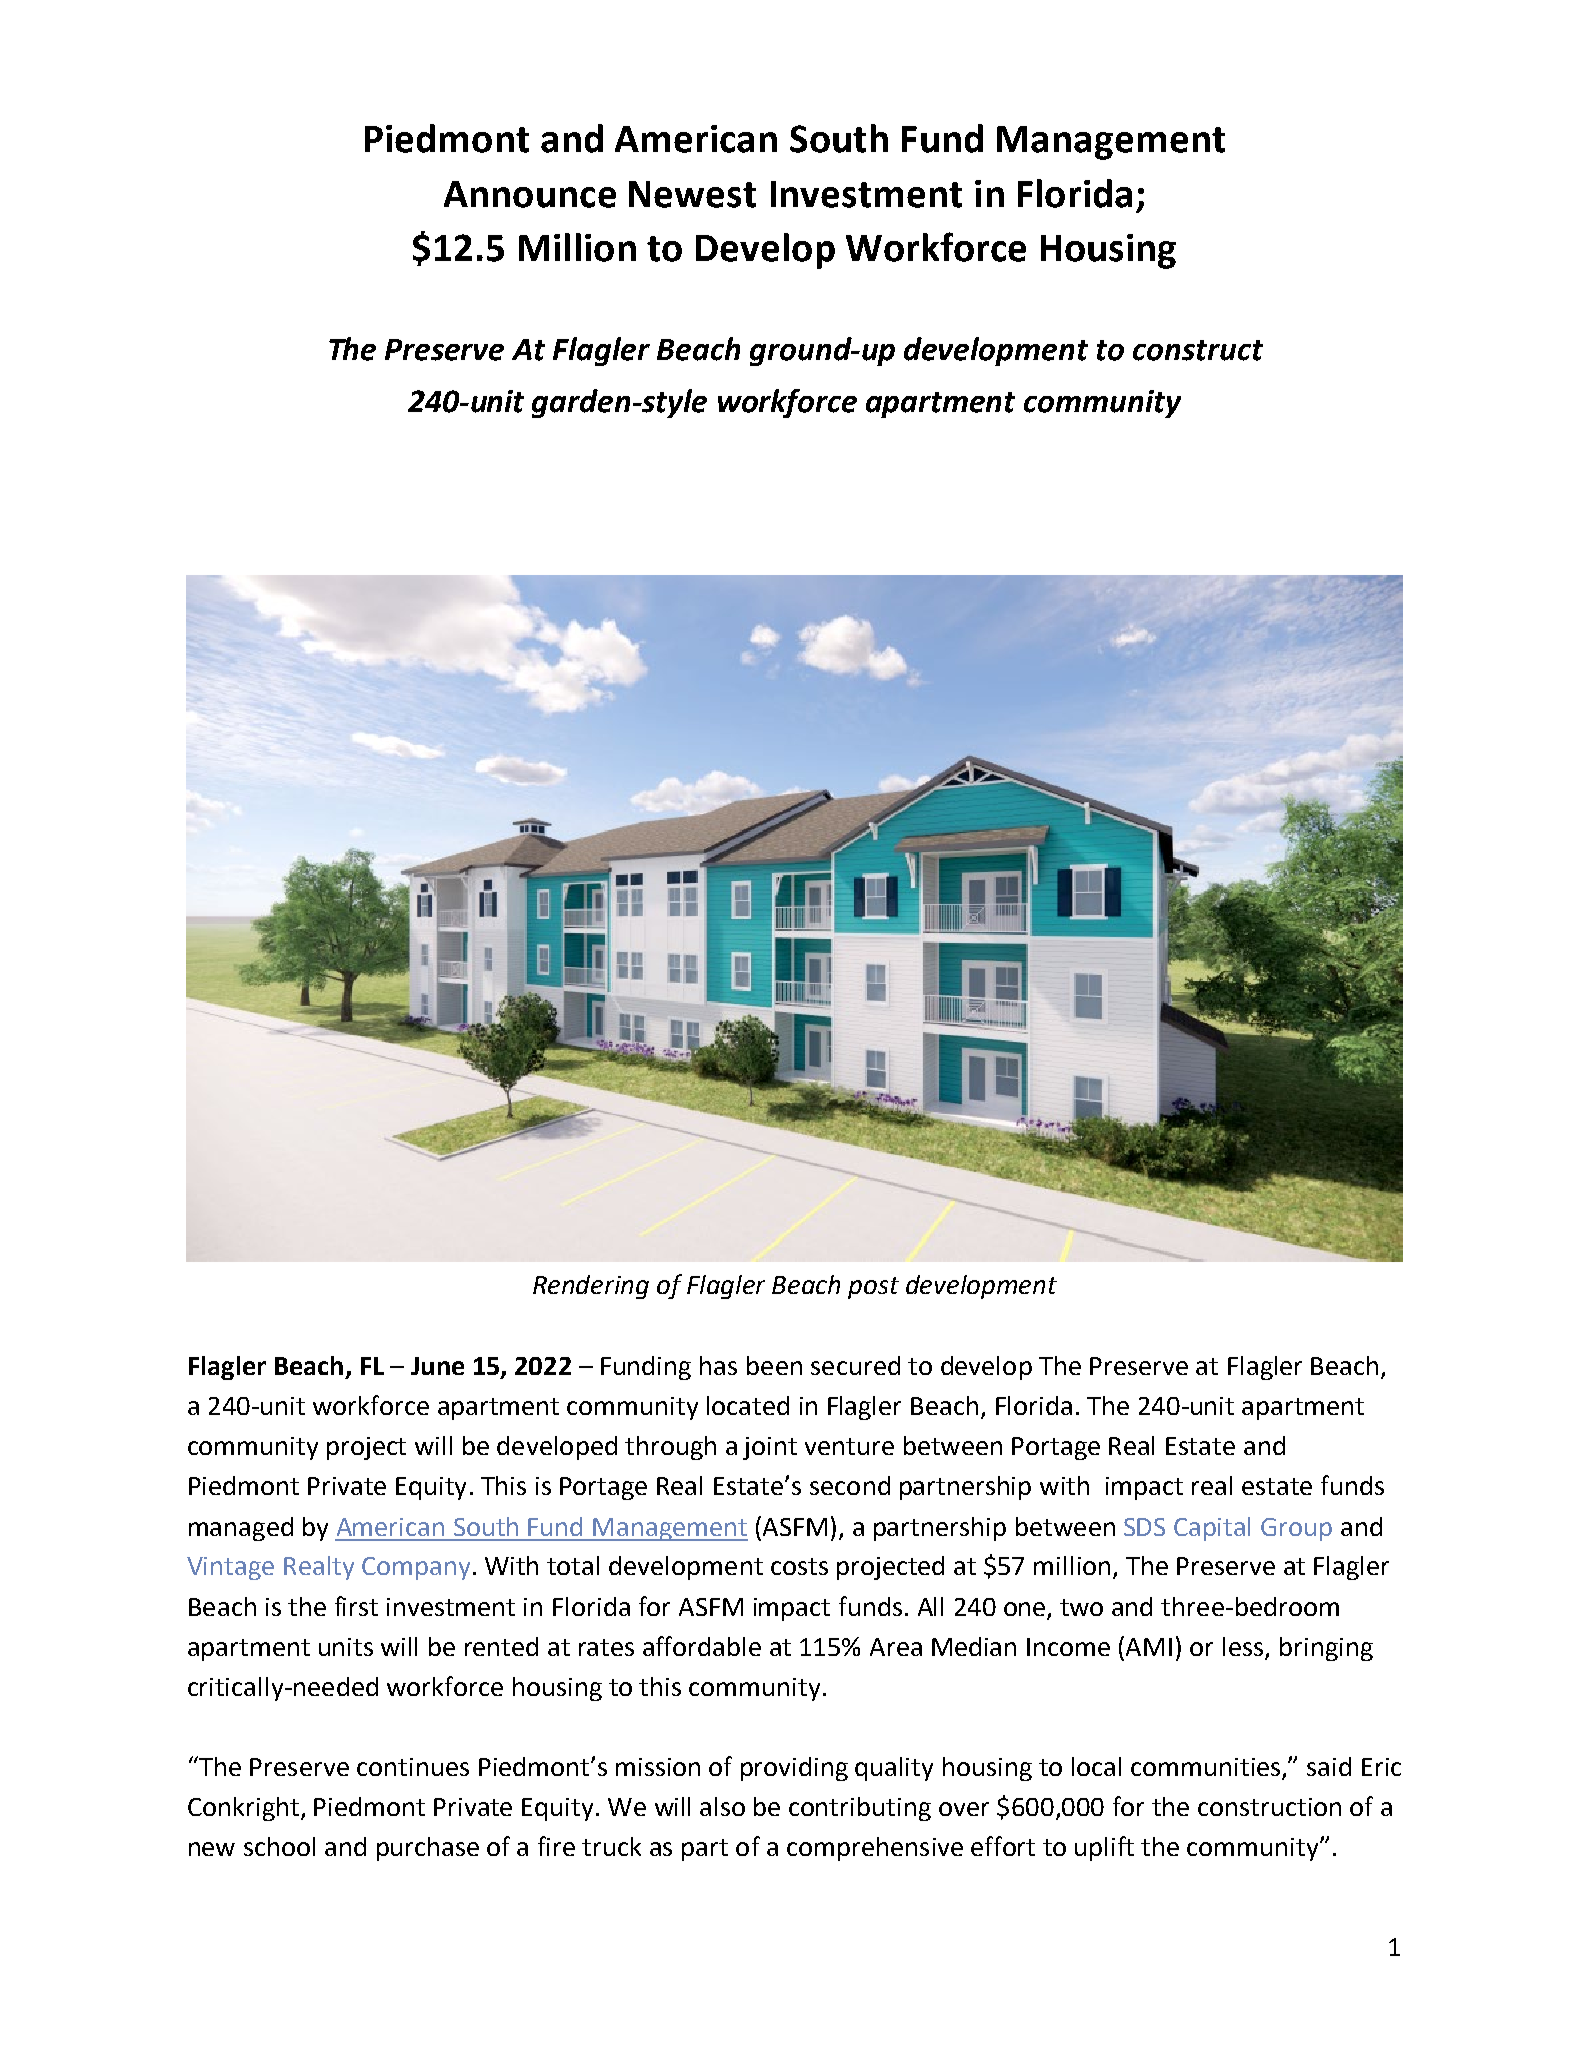  Describe the element at coordinates (692, 194) in the screenshot. I see `Newest` at that location.
